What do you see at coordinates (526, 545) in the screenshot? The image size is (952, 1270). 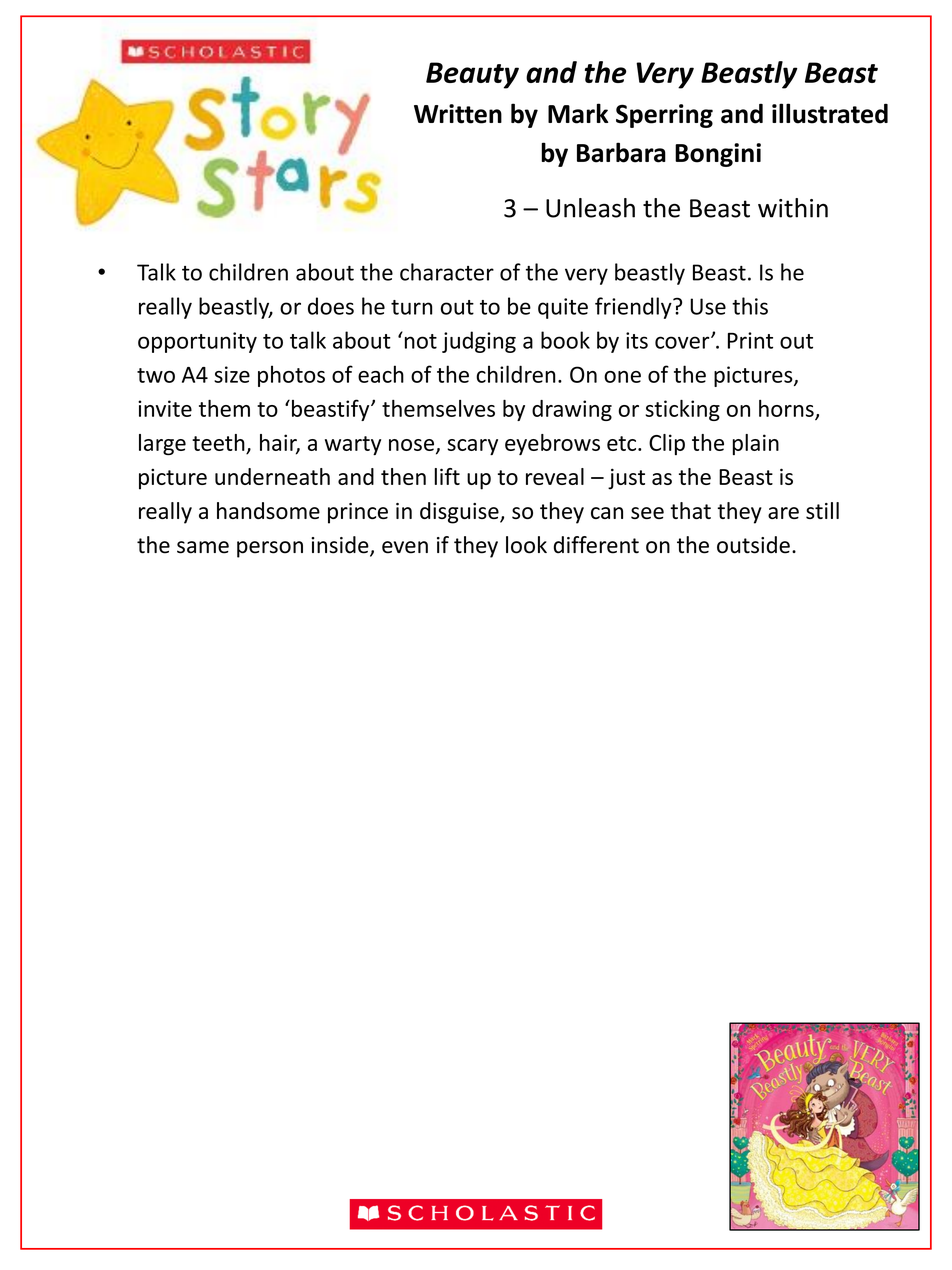 I see `look` at bounding box center [526, 545].
